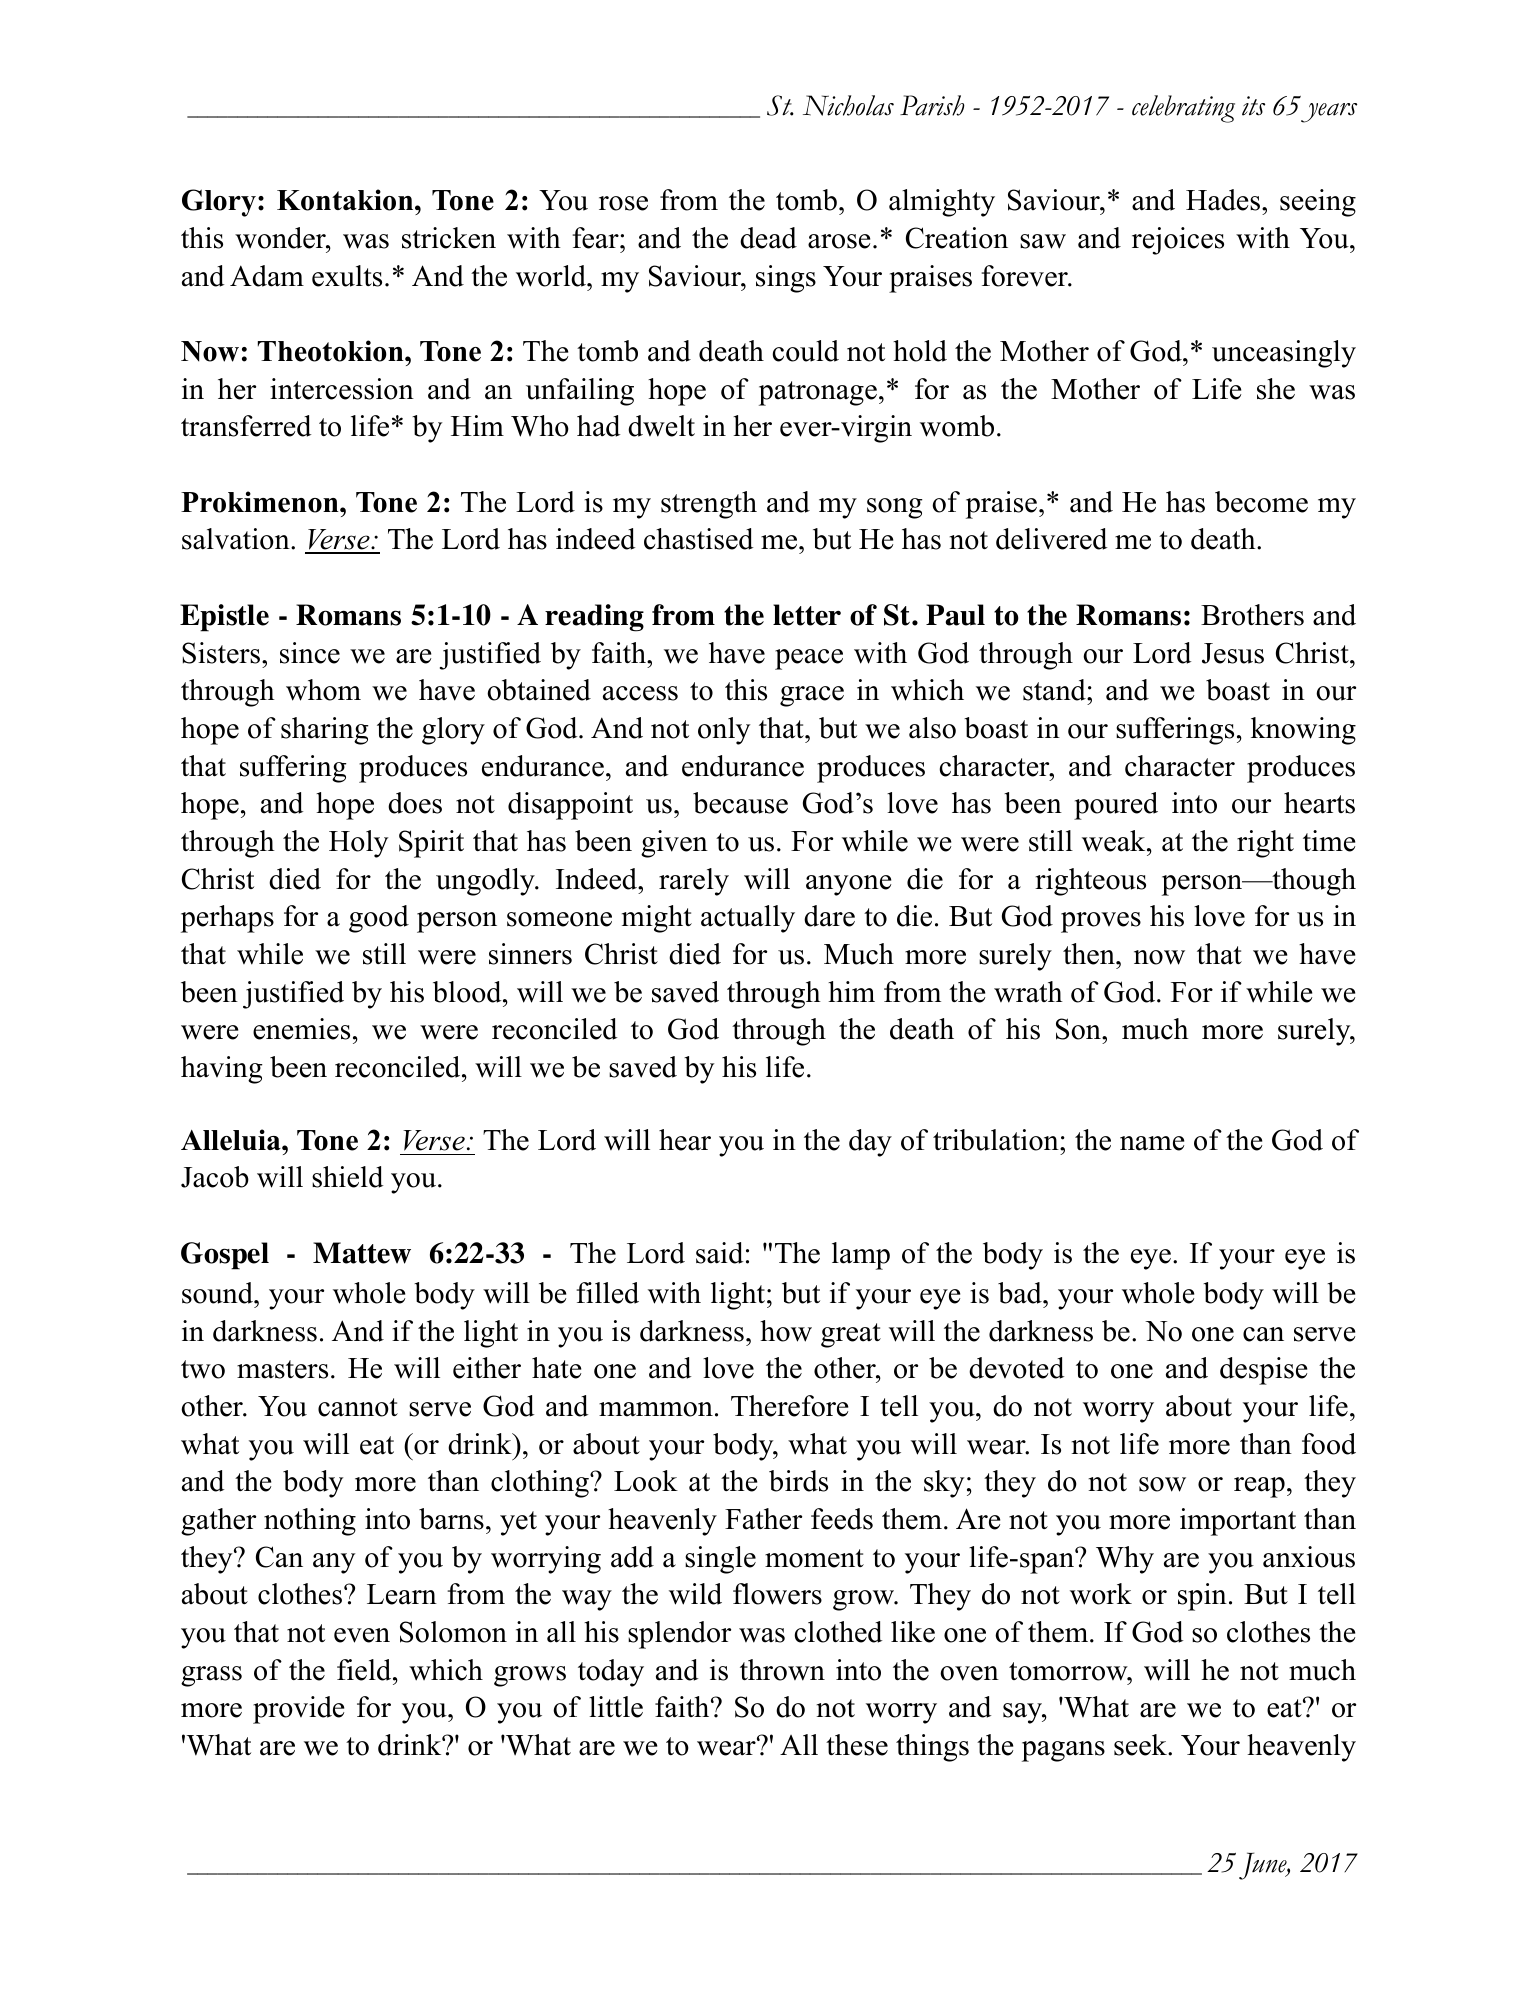  Describe the element at coordinates (1141, 1745) in the screenshot. I see `seek` at that location.
